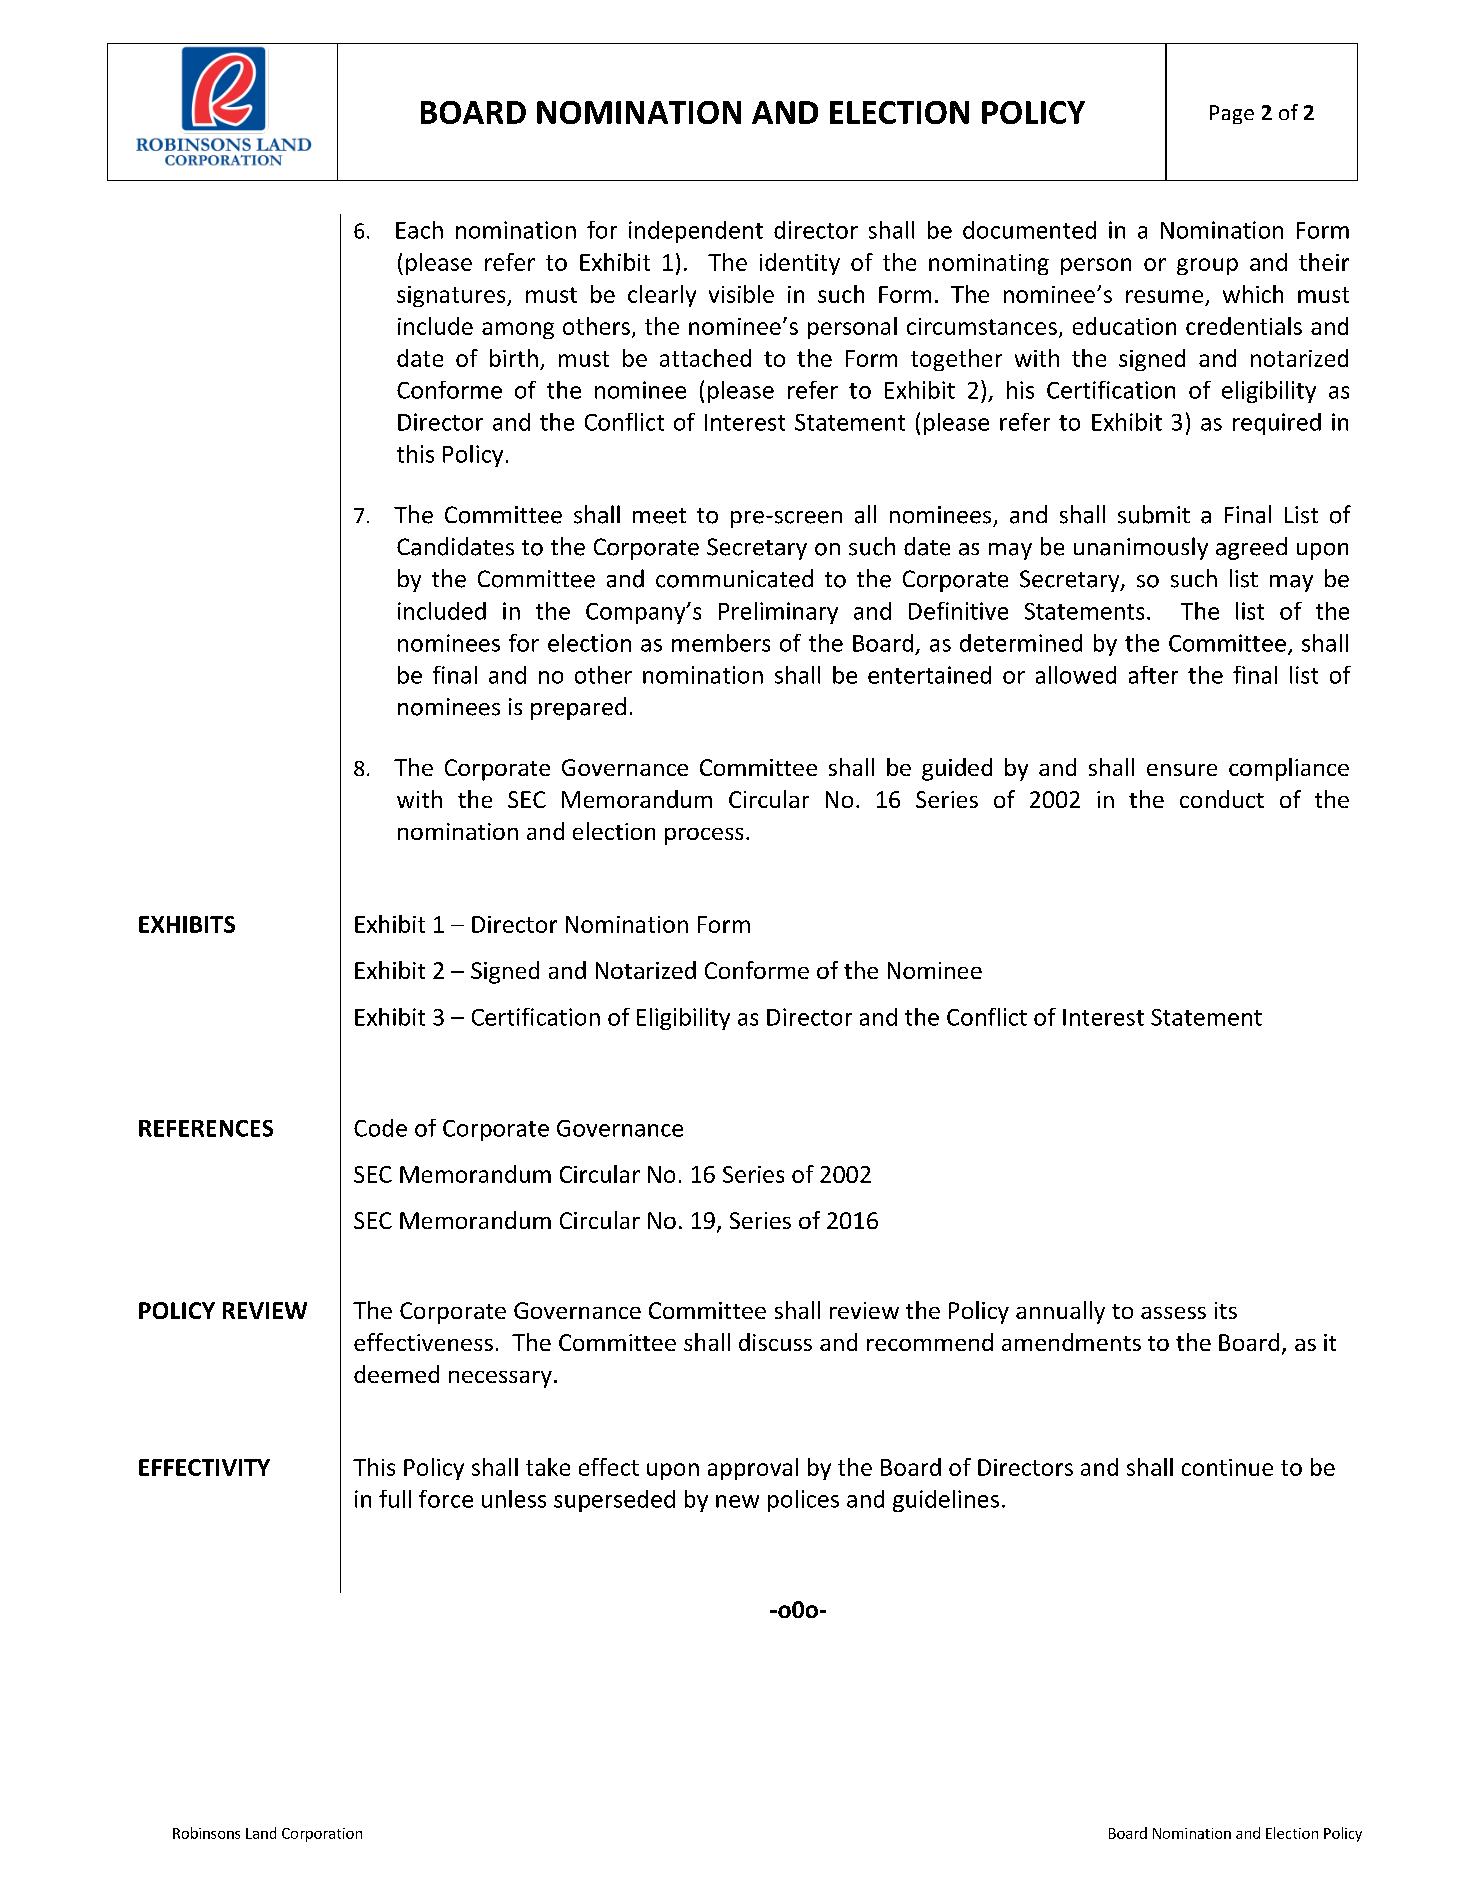  What do you see at coordinates (1222, 799) in the screenshot?
I see `conduct` at bounding box center [1222, 799].
